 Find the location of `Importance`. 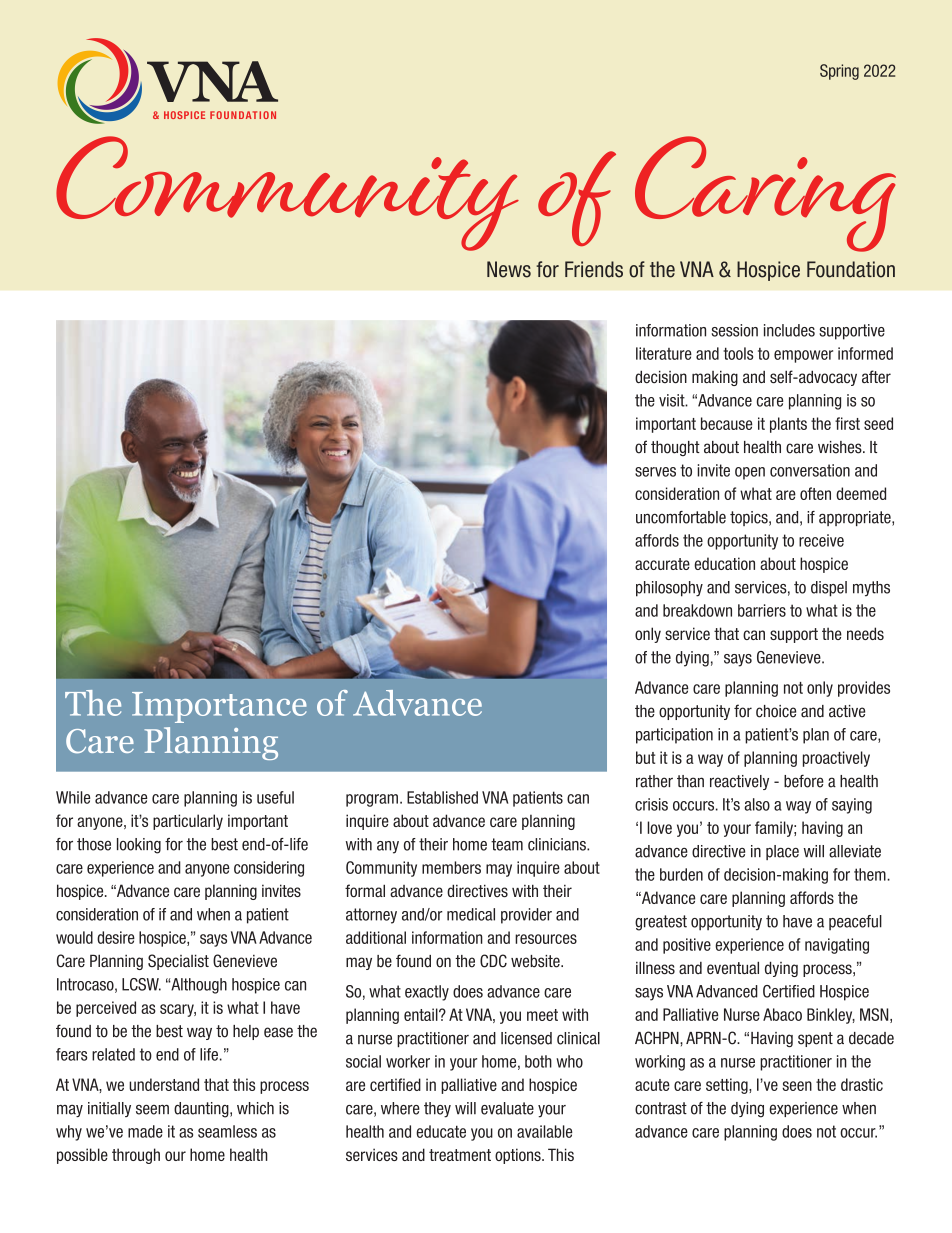

Importance is located at coordinates (219, 707).
